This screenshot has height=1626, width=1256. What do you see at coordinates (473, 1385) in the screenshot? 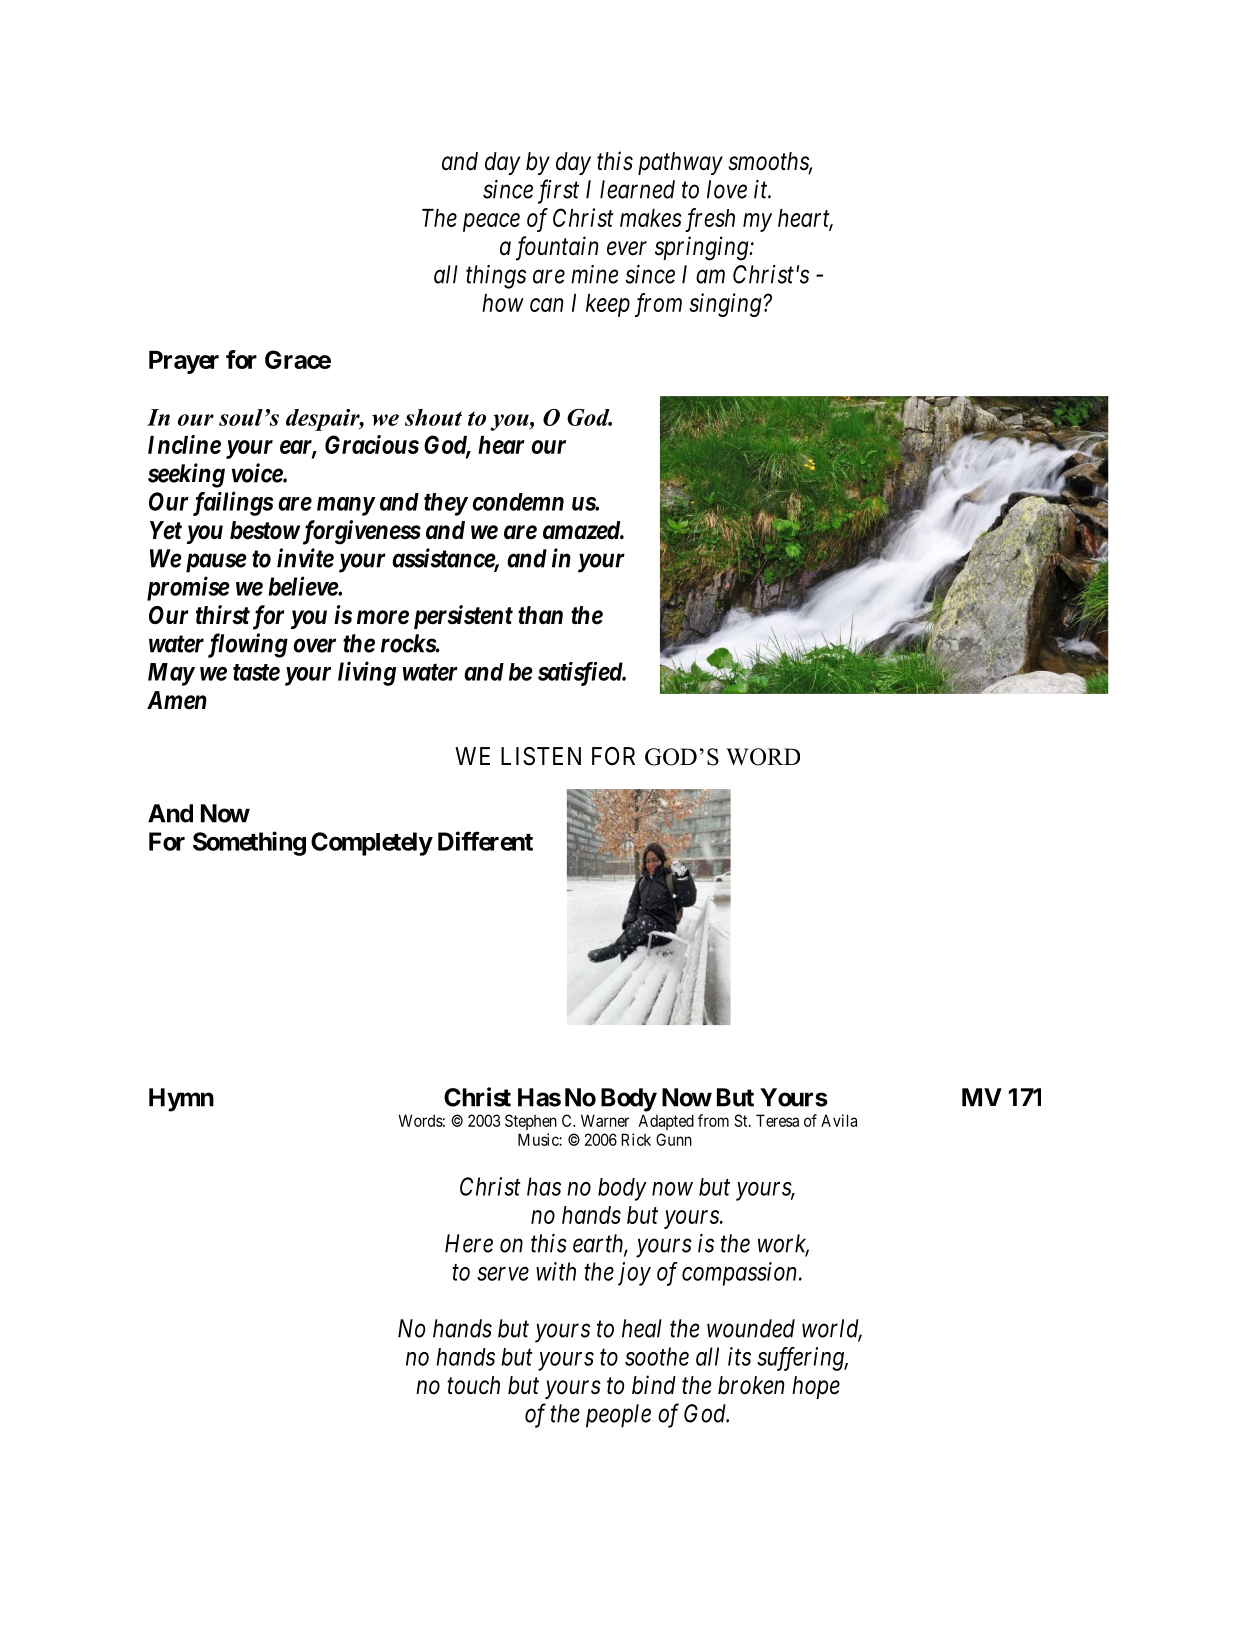
I see `touch` at bounding box center [473, 1385].
